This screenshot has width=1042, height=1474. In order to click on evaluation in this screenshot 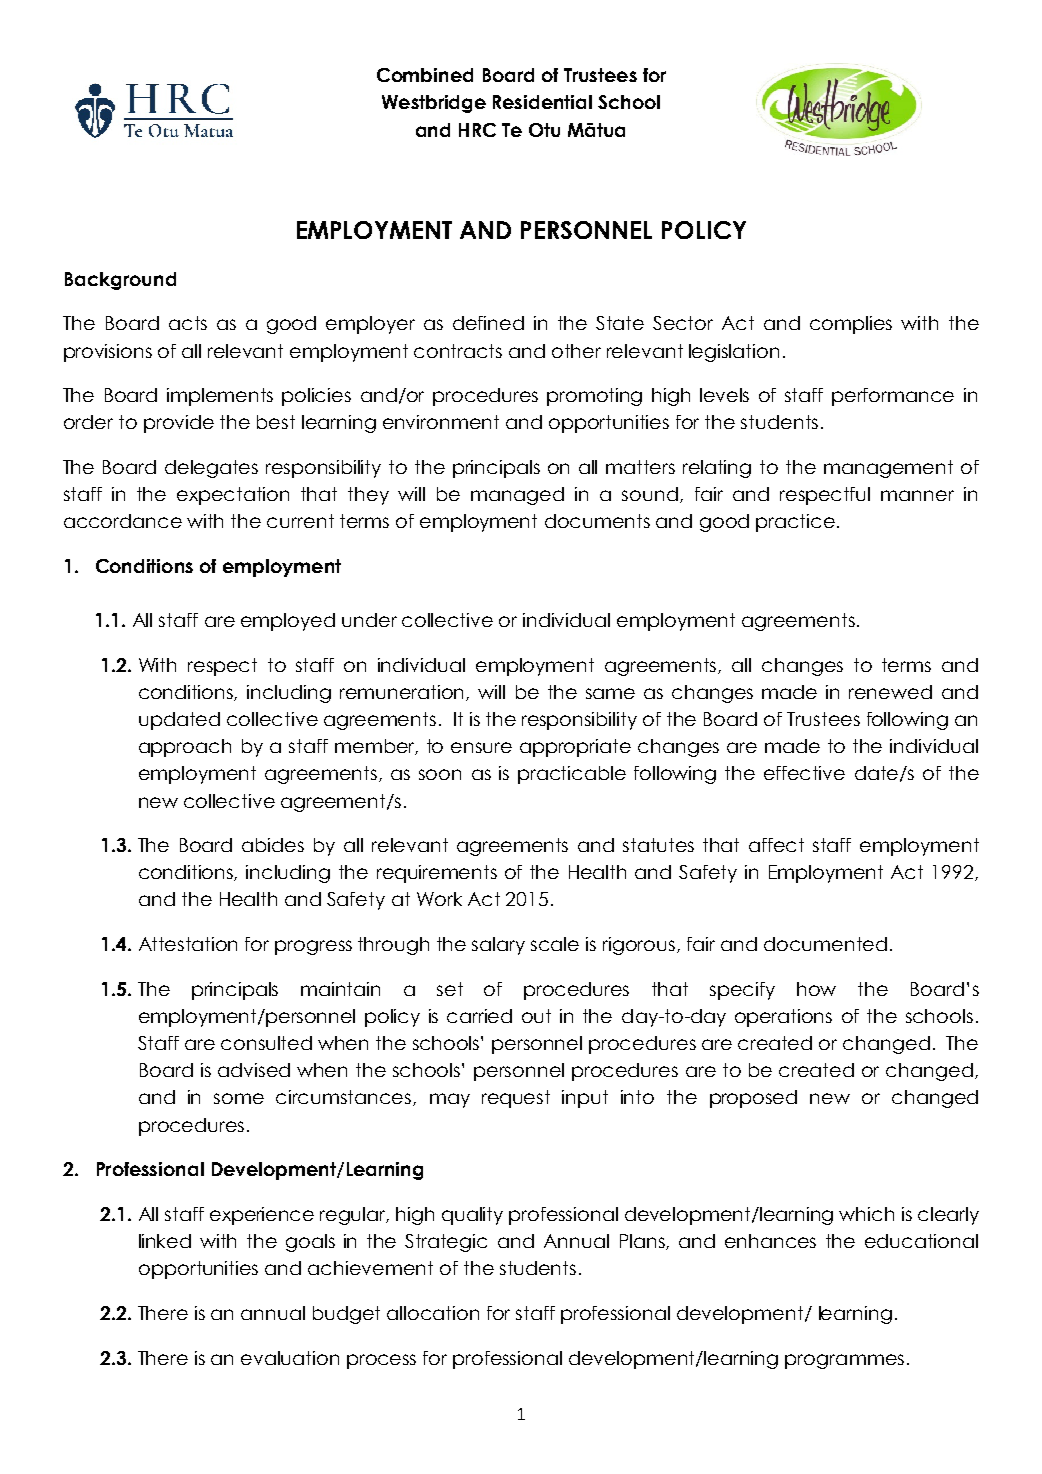, I will do `click(290, 1358)`.
